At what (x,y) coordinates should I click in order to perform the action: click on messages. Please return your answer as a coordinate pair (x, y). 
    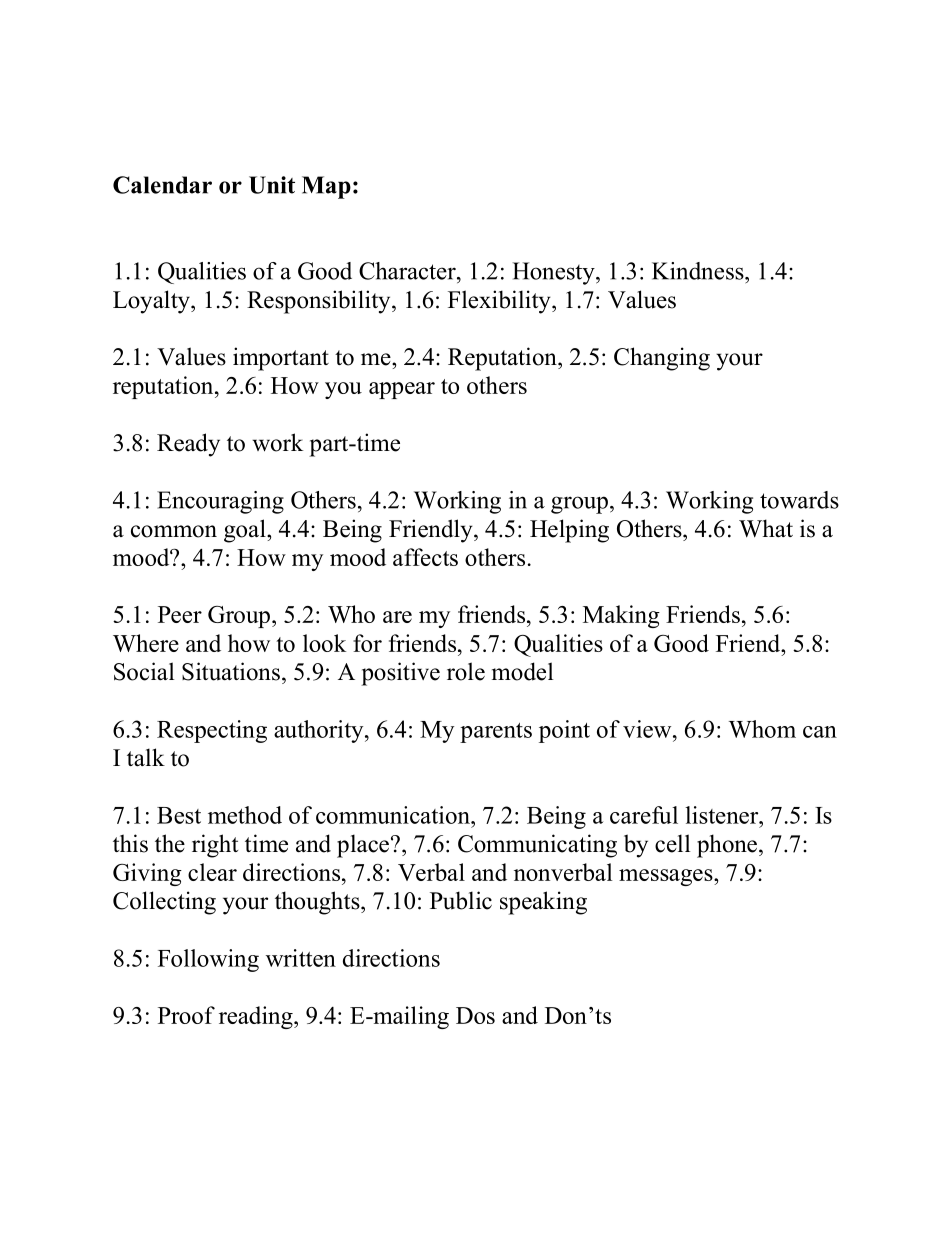
    Looking at the image, I should click on (667, 877).
